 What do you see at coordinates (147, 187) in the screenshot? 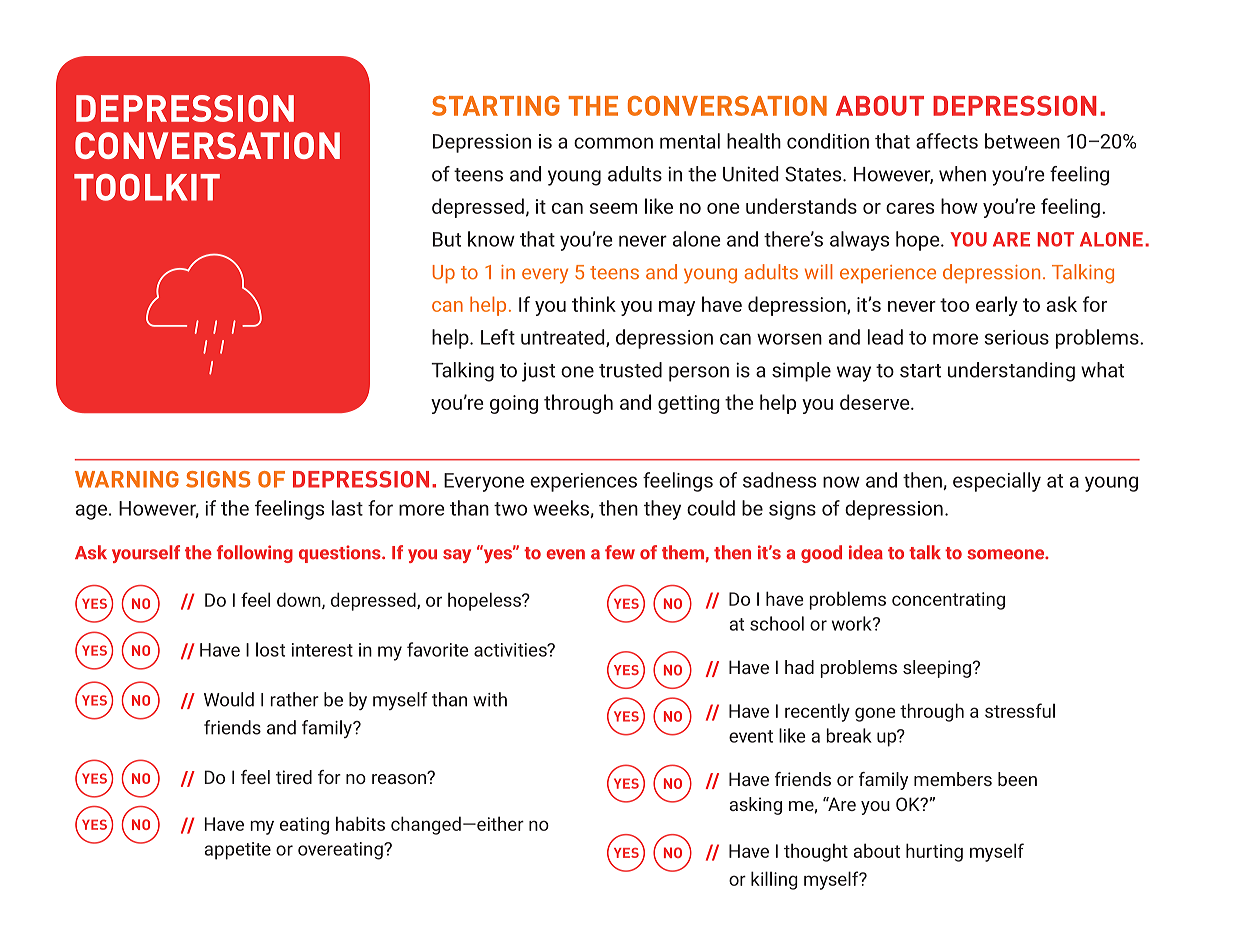
I see `TOOLKIT` at bounding box center [147, 187].
